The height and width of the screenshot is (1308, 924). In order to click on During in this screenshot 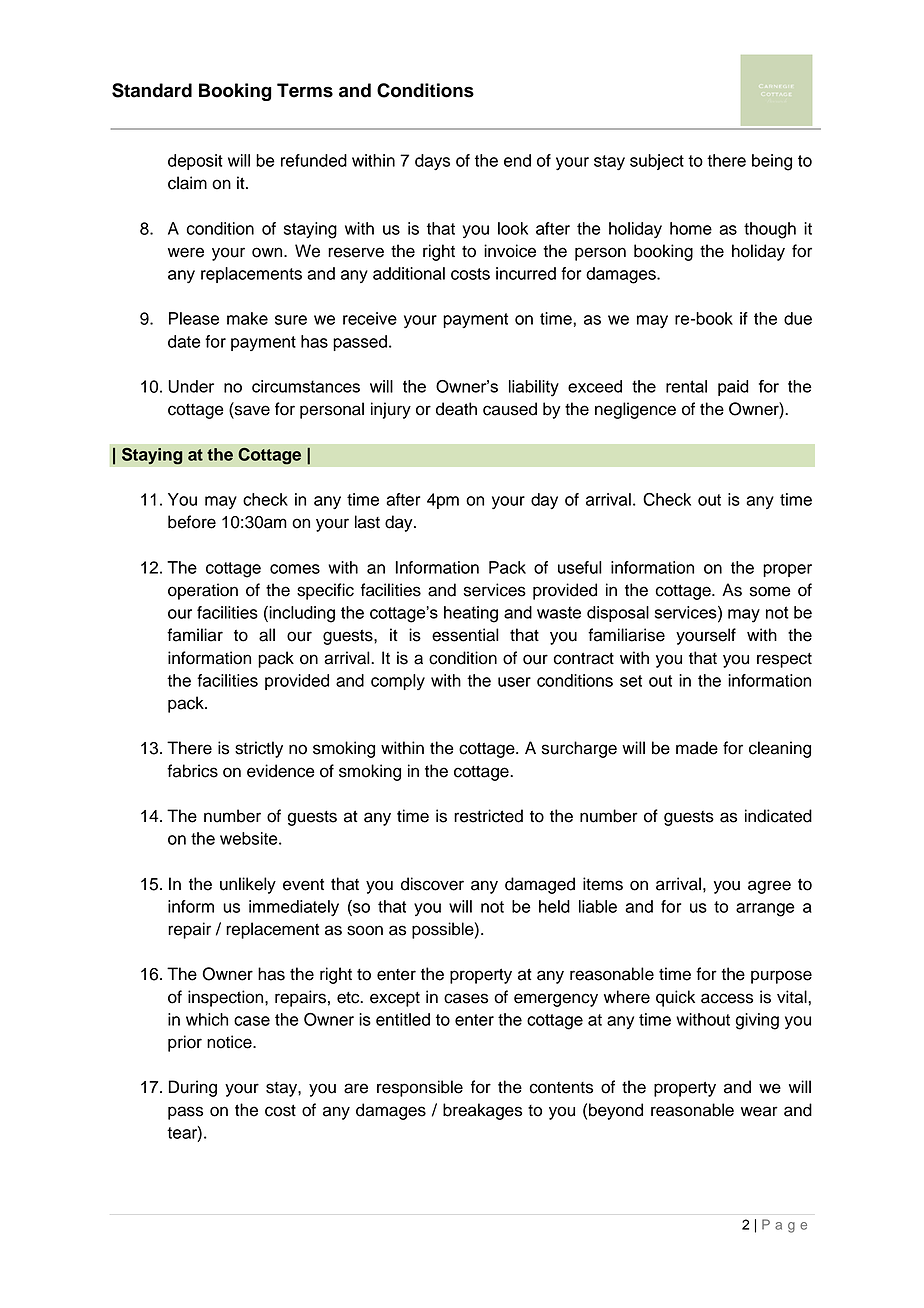, I will do `click(193, 1088)`.
